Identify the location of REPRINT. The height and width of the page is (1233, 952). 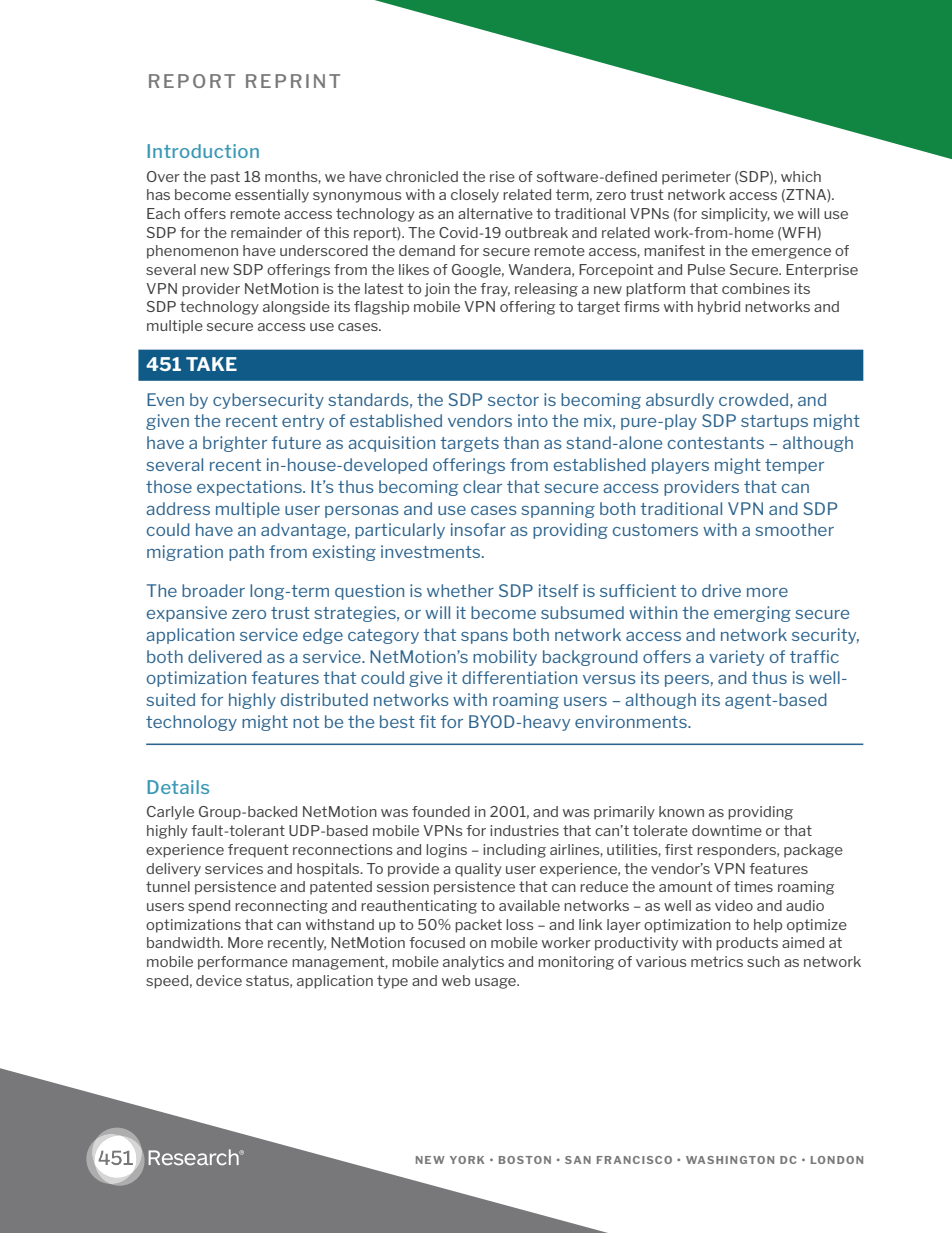
(293, 81).
